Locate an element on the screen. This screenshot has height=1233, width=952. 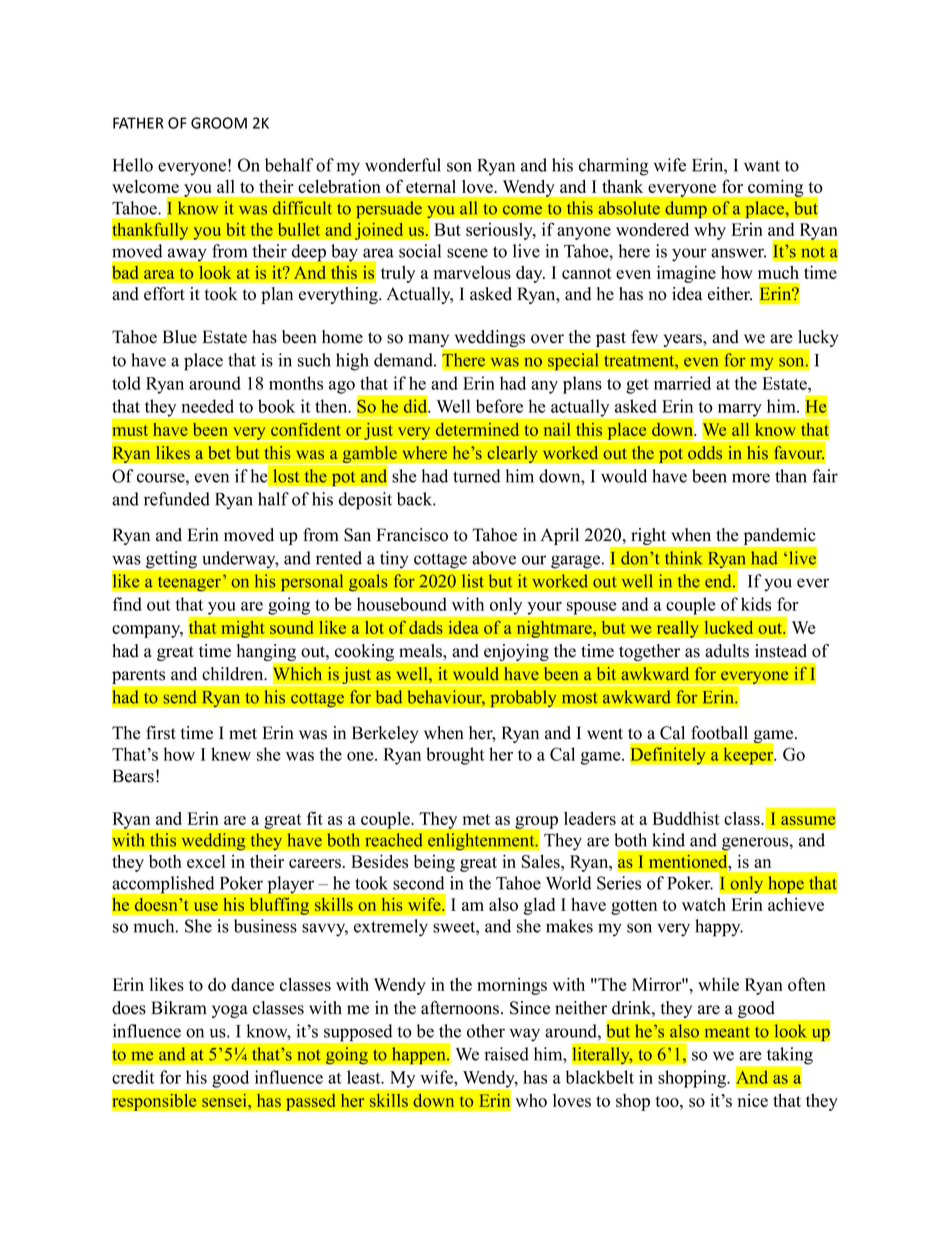
credit is located at coordinates (133, 1077).
